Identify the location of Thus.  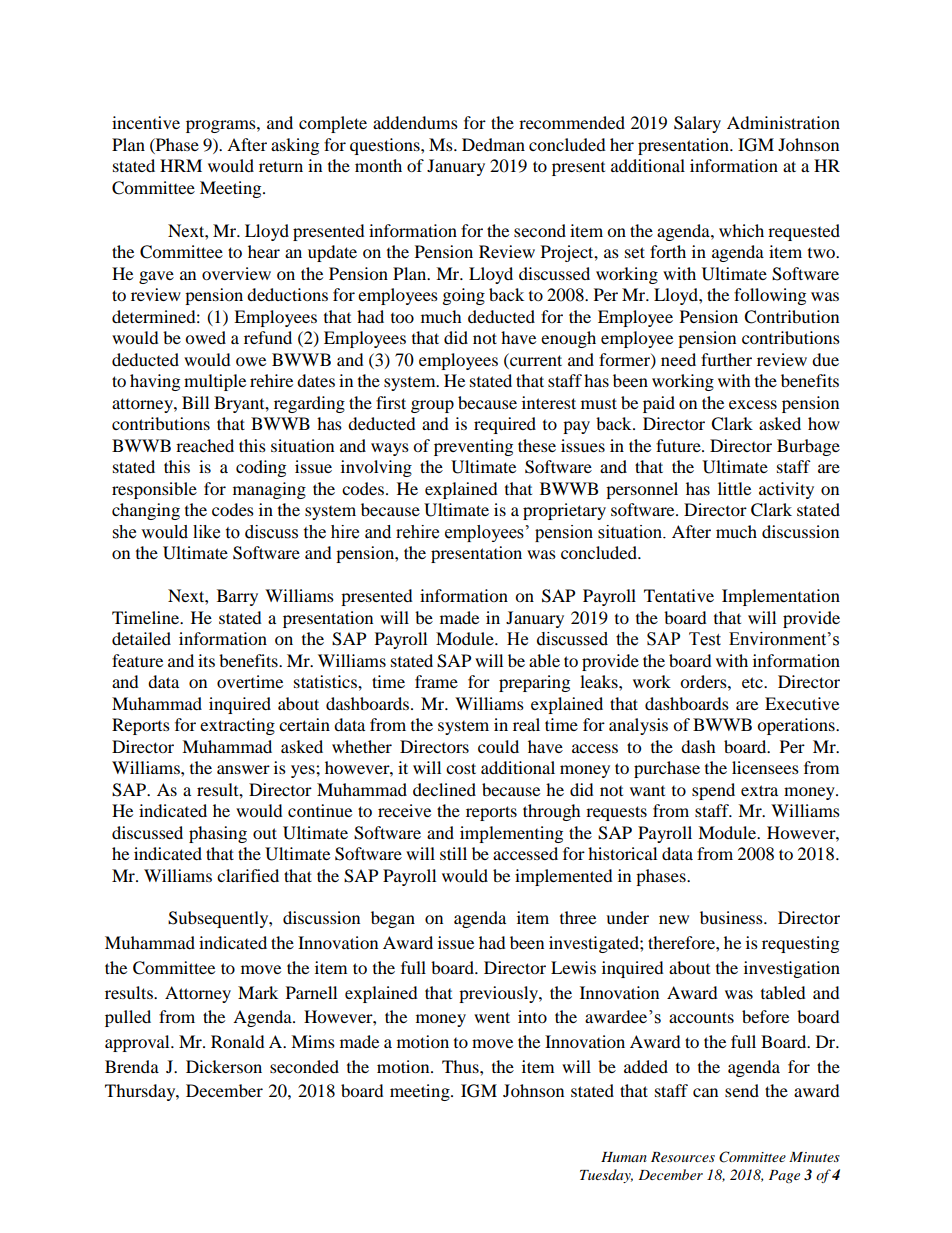
(461, 1066).
